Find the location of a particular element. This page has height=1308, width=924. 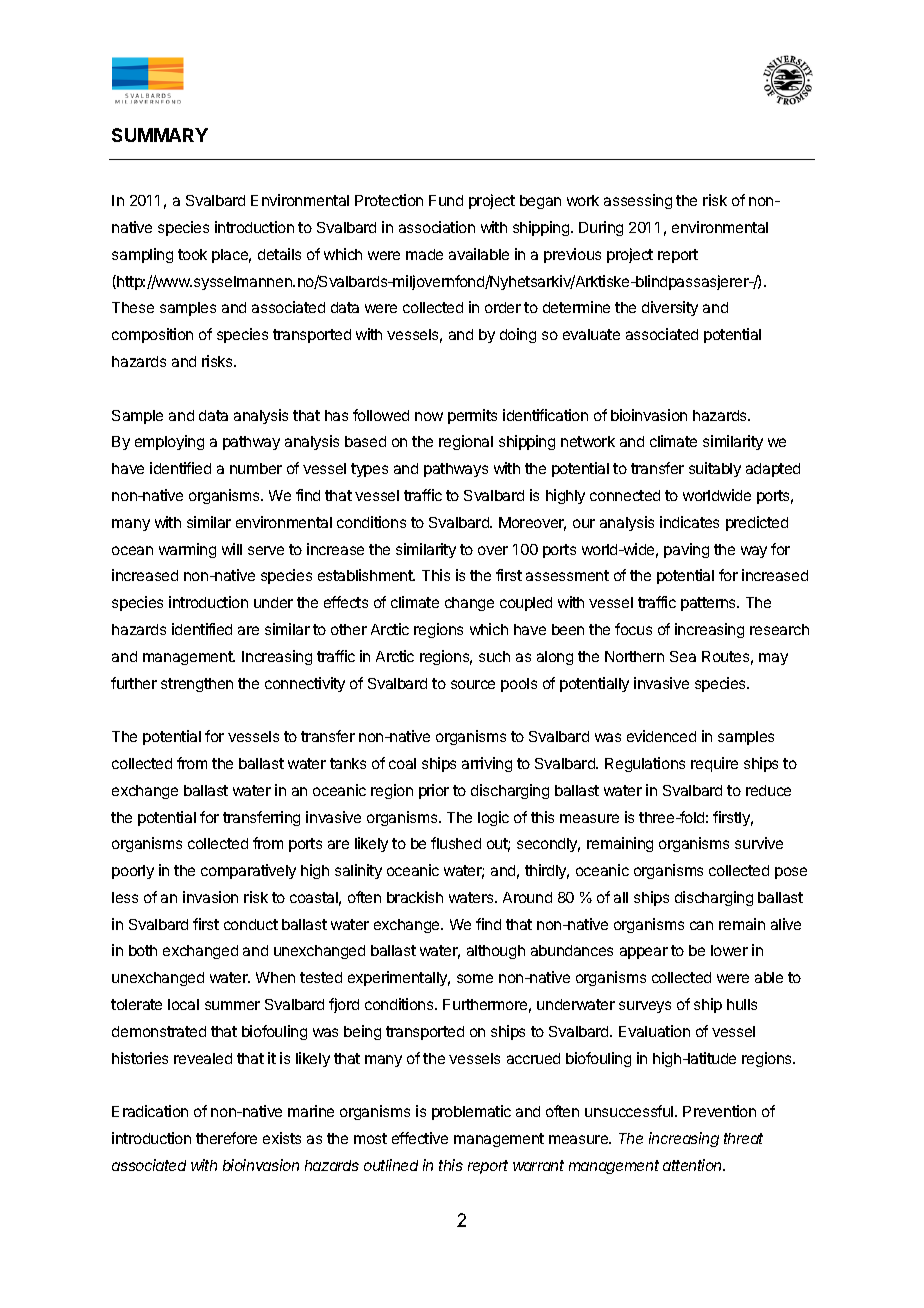

patterns is located at coordinates (710, 604).
